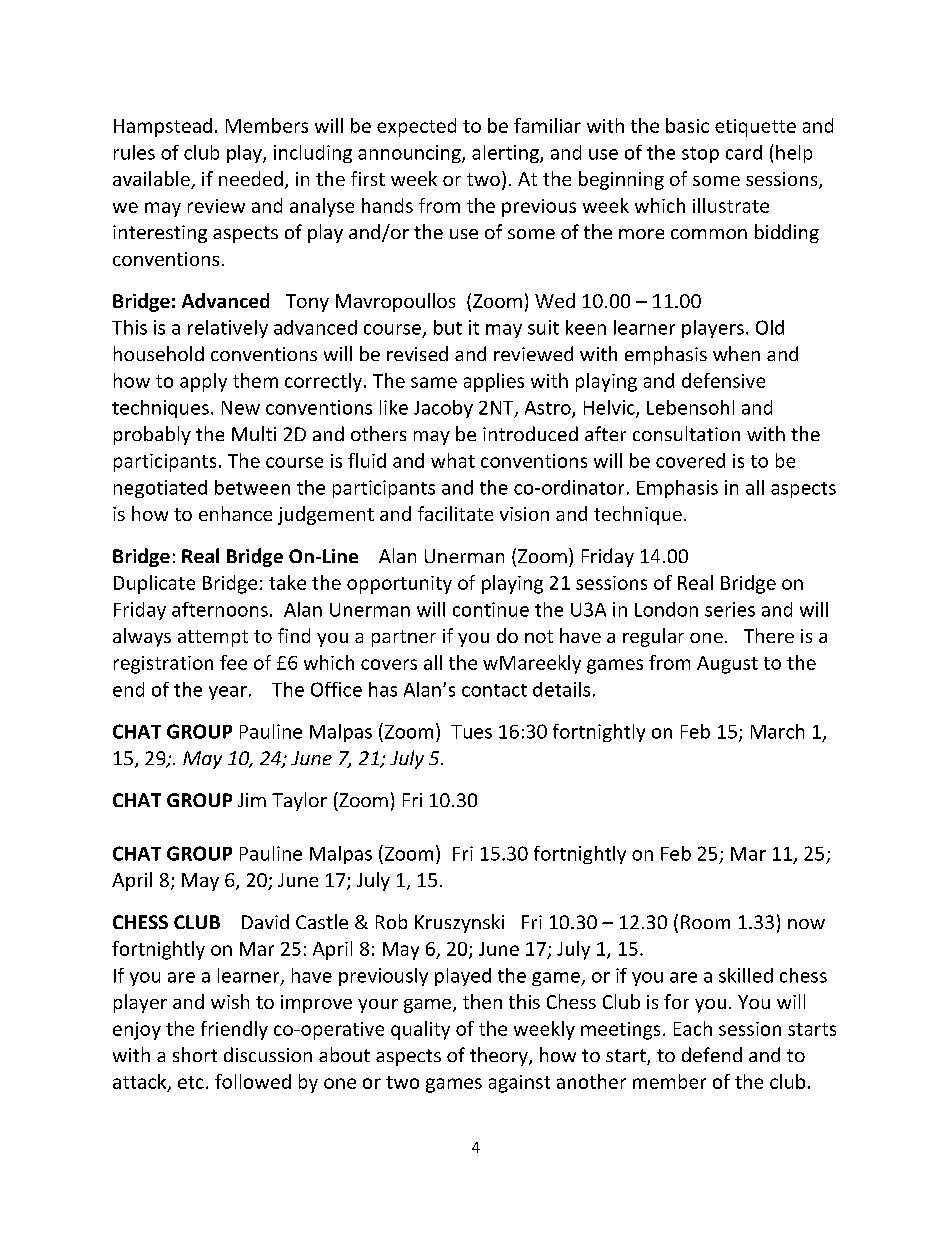  What do you see at coordinates (500, 1056) in the screenshot?
I see `theory` at bounding box center [500, 1056].
